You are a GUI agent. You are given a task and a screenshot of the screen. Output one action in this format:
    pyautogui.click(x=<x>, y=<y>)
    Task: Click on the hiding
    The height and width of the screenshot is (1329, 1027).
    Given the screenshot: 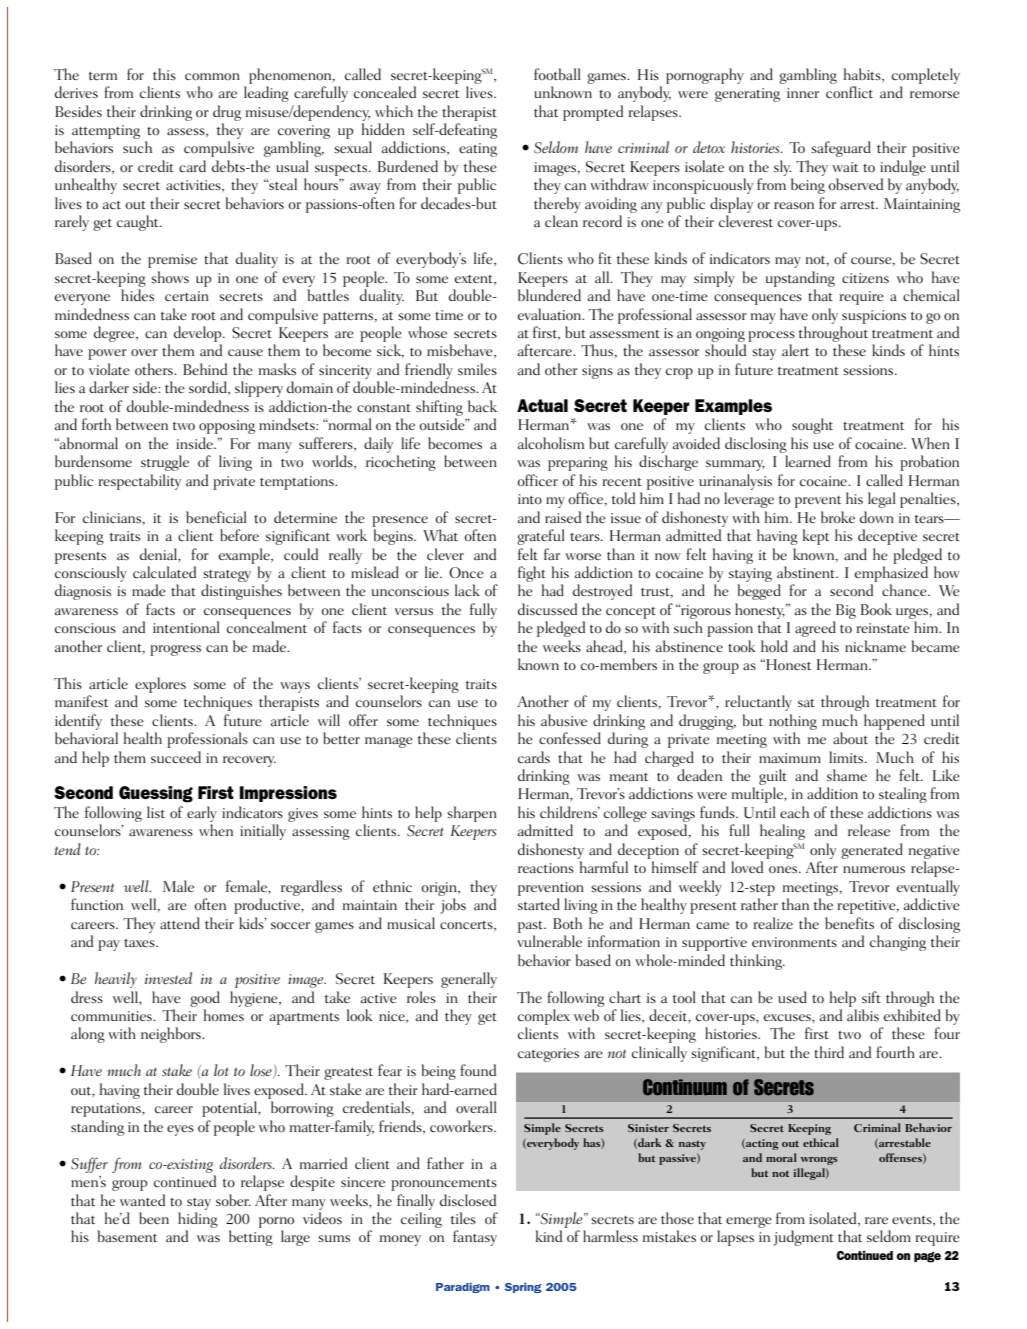 What is the action you would take?
    pyautogui.click(x=198, y=1220)
